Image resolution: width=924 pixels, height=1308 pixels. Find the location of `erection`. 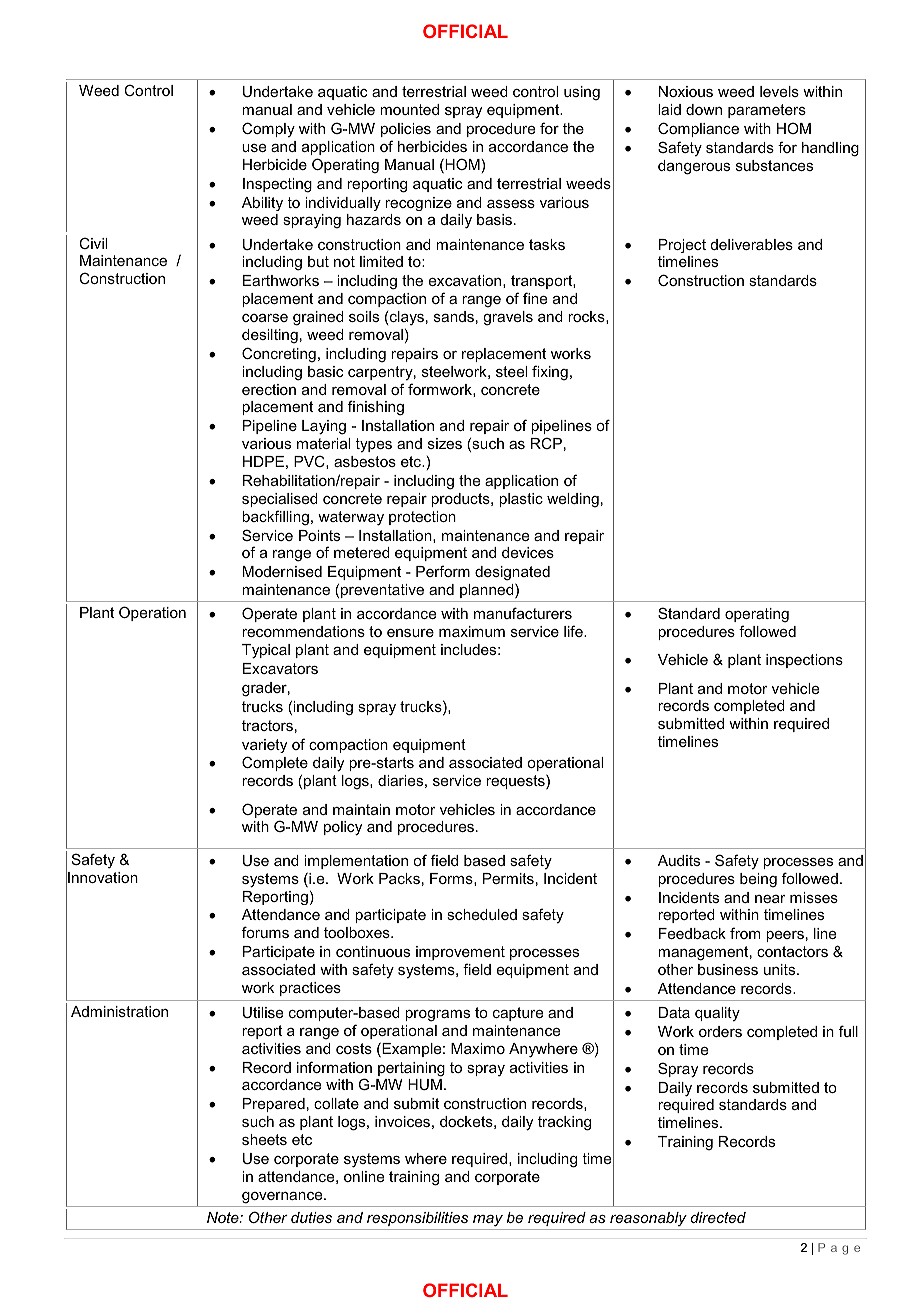

erection is located at coordinates (269, 389).
